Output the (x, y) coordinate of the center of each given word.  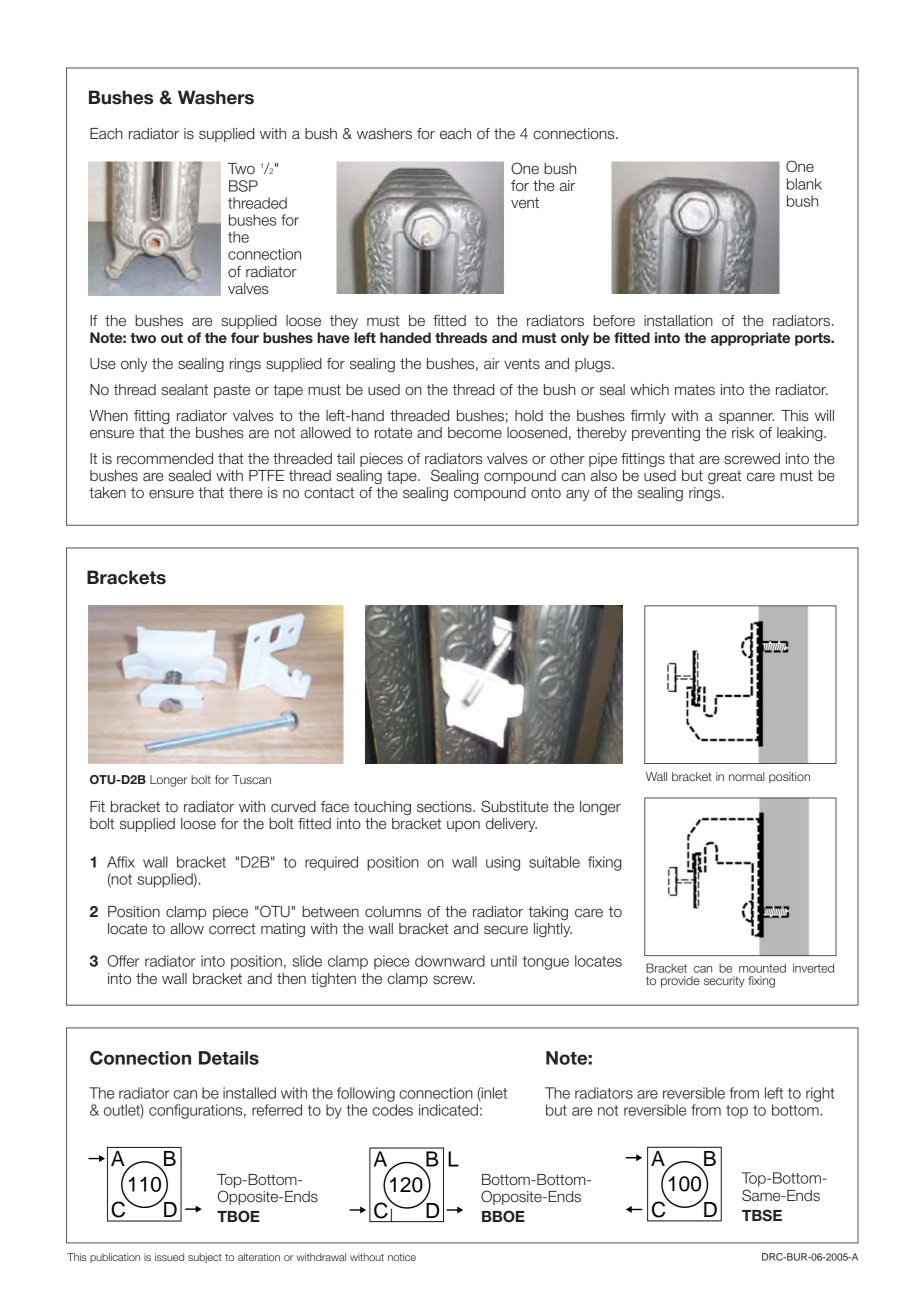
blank (804, 184)
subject (205, 1258)
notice (402, 1257)
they (344, 322)
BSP (243, 186)
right (820, 1094)
